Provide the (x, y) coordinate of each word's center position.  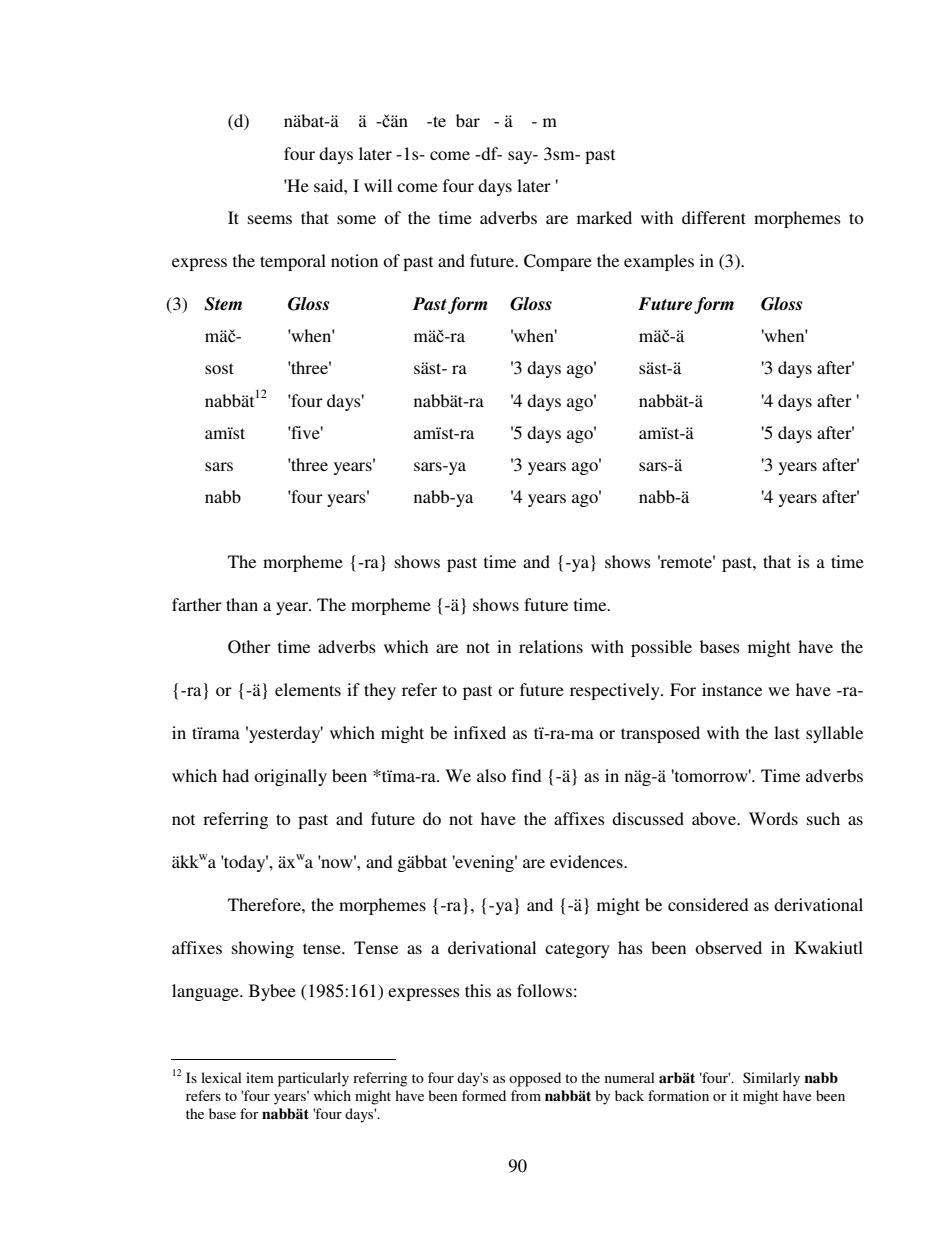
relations (551, 646)
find (526, 775)
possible (661, 648)
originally (290, 777)
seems (270, 219)
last (787, 732)
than (242, 604)
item (260, 1077)
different (714, 217)
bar (468, 120)
